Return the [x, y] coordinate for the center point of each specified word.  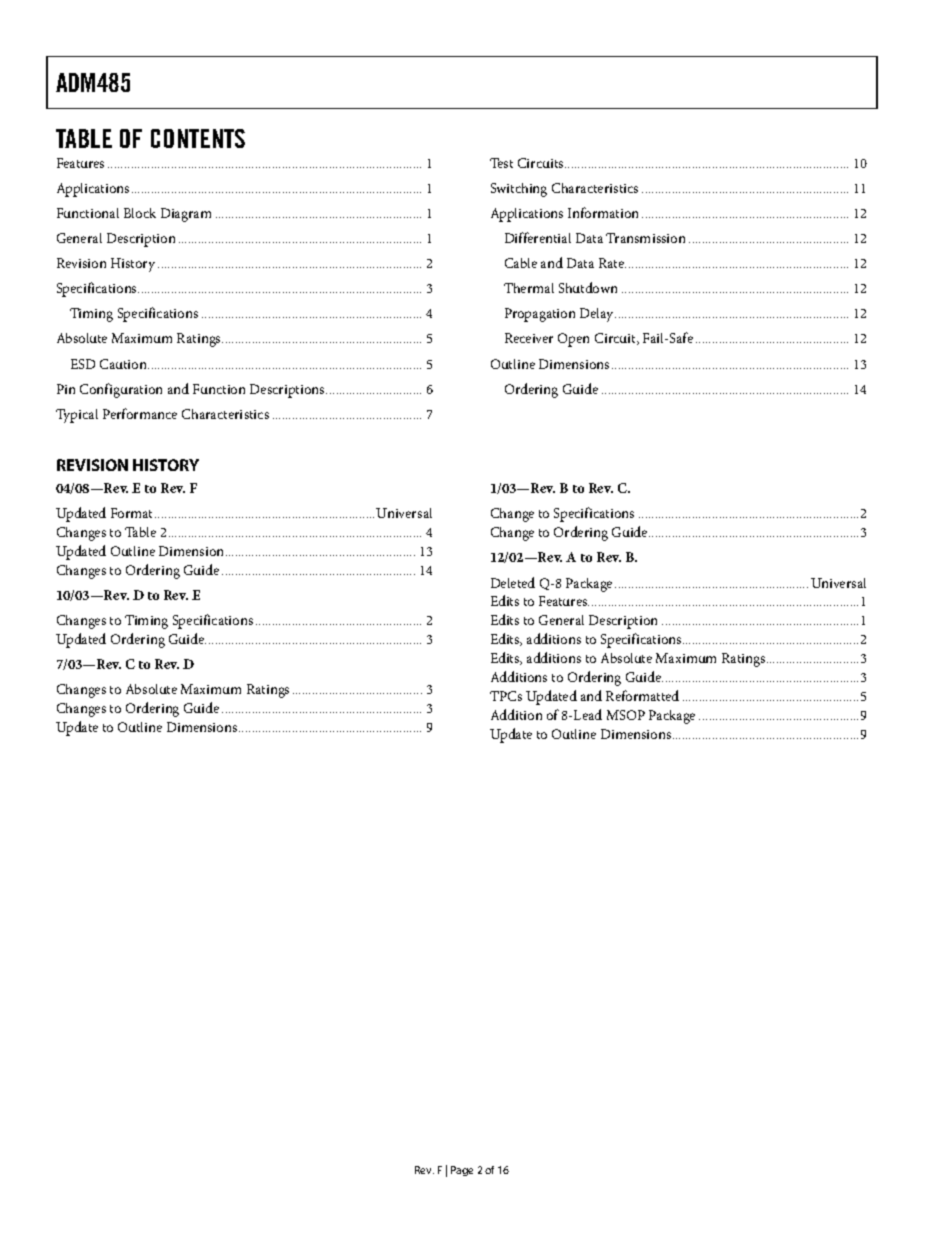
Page [462, 1171]
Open [573, 340]
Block [140, 213]
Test [501, 163]
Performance [140, 413]
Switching [519, 190]
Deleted [513, 582]
